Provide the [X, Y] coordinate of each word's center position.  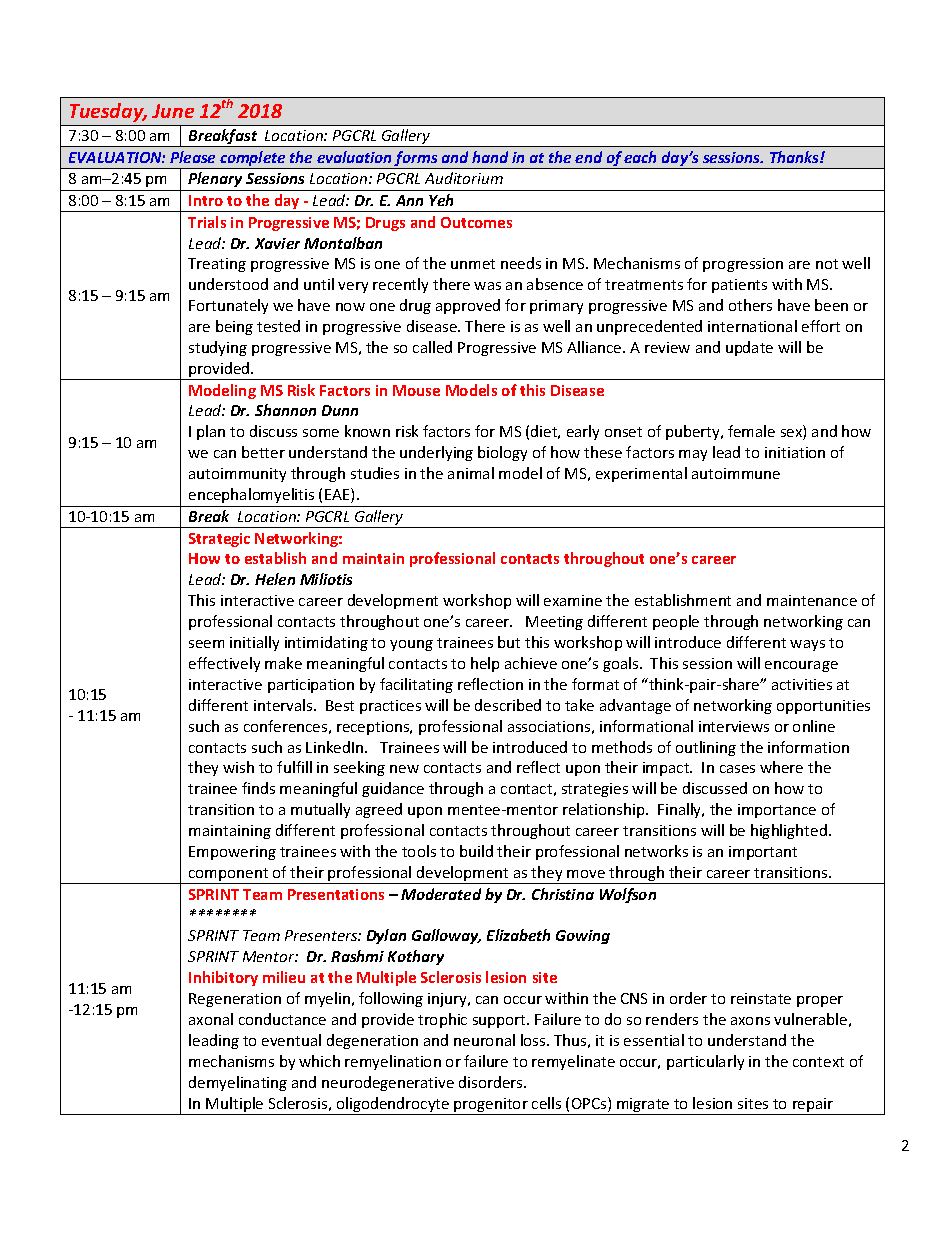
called [432, 347]
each [640, 157]
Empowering [232, 853]
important [763, 853]
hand [490, 157]
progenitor [491, 1106]
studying [218, 348]
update [749, 348]
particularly [705, 1062]
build [476, 851]
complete [253, 160]
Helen [275, 579]
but [509, 642]
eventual [291, 1040]
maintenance [812, 600]
